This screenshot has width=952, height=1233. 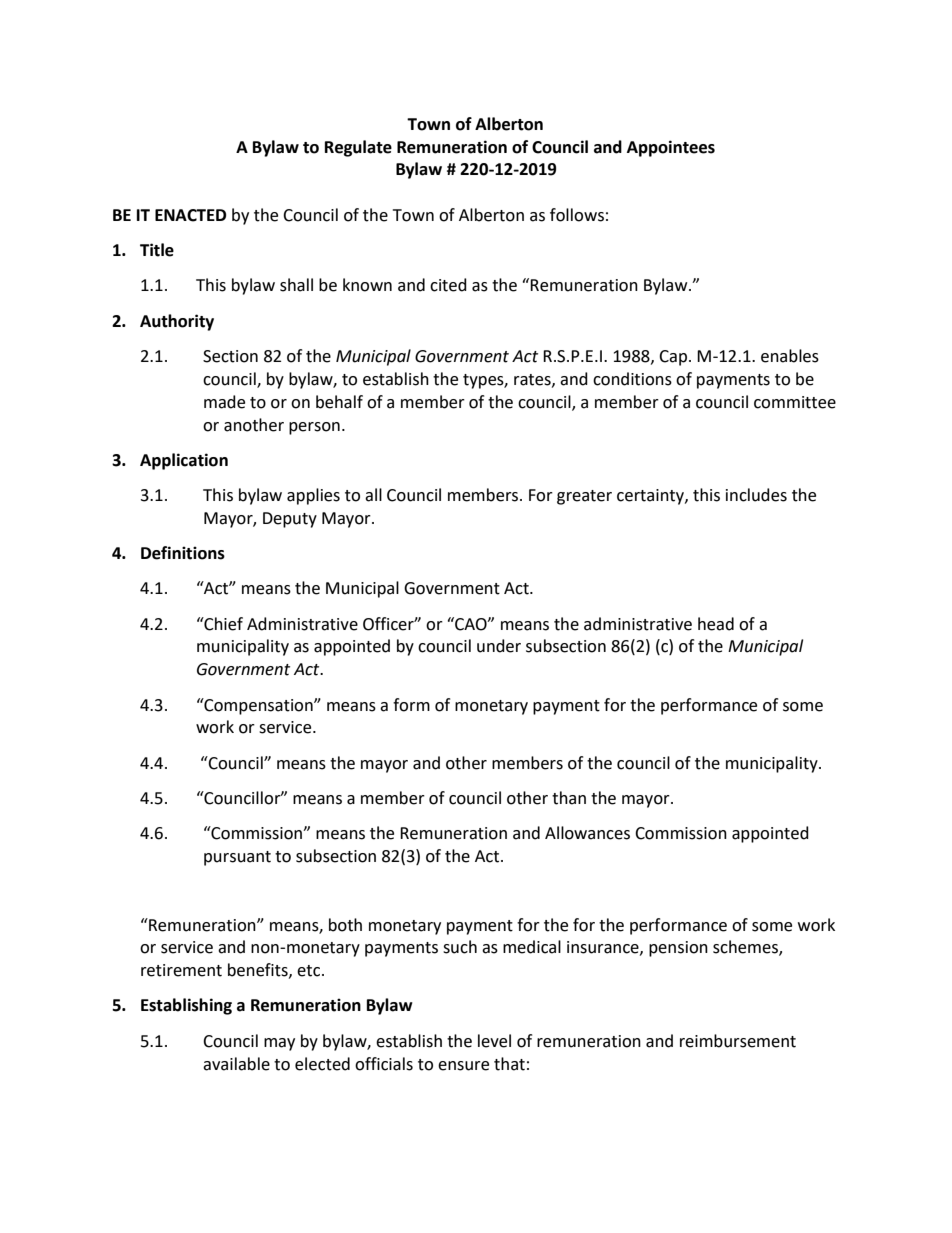 I want to click on available, so click(x=236, y=1064).
